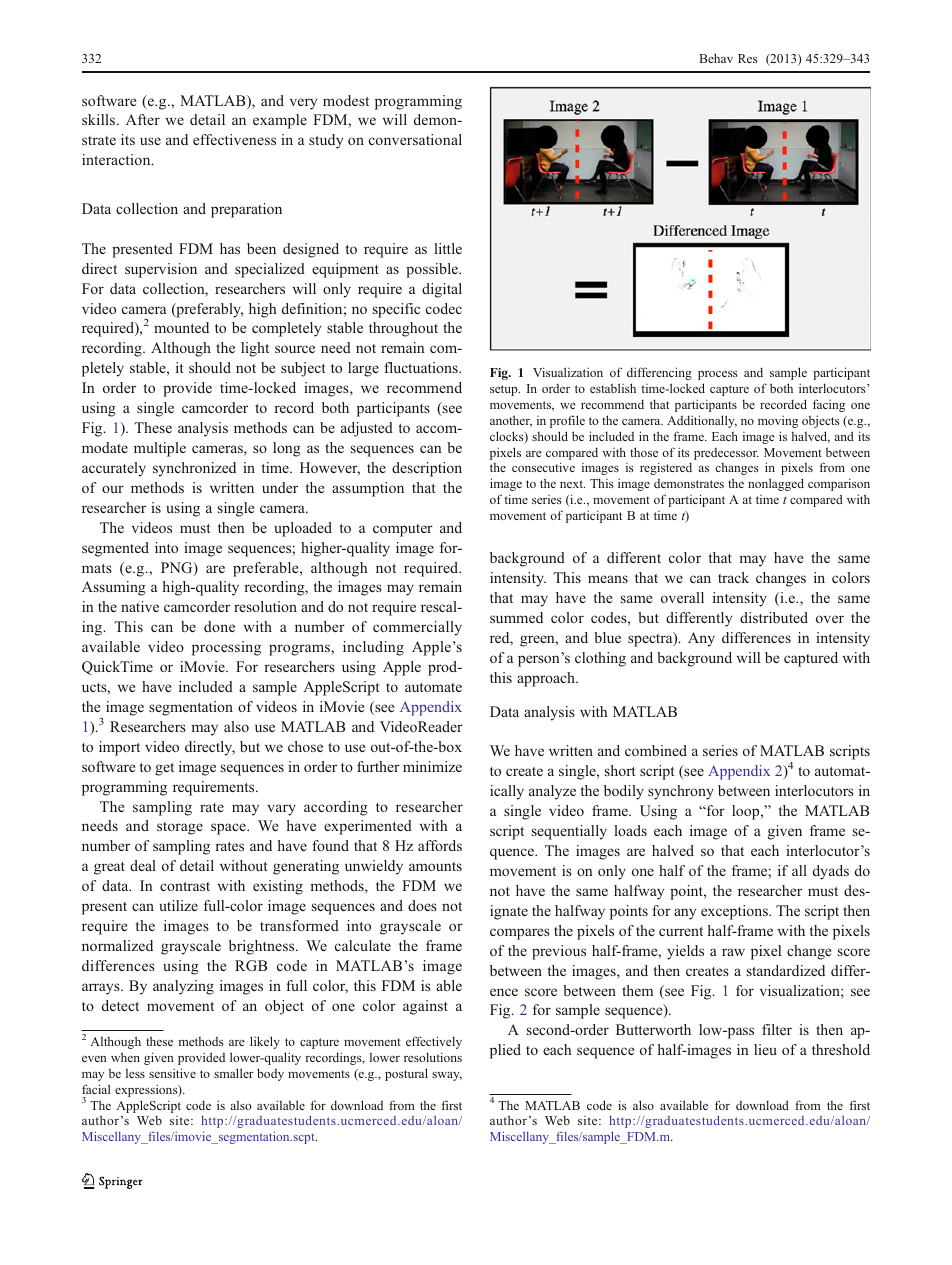 The width and height of the screenshot is (952, 1265). What do you see at coordinates (143, 119) in the screenshot?
I see `After` at bounding box center [143, 119].
